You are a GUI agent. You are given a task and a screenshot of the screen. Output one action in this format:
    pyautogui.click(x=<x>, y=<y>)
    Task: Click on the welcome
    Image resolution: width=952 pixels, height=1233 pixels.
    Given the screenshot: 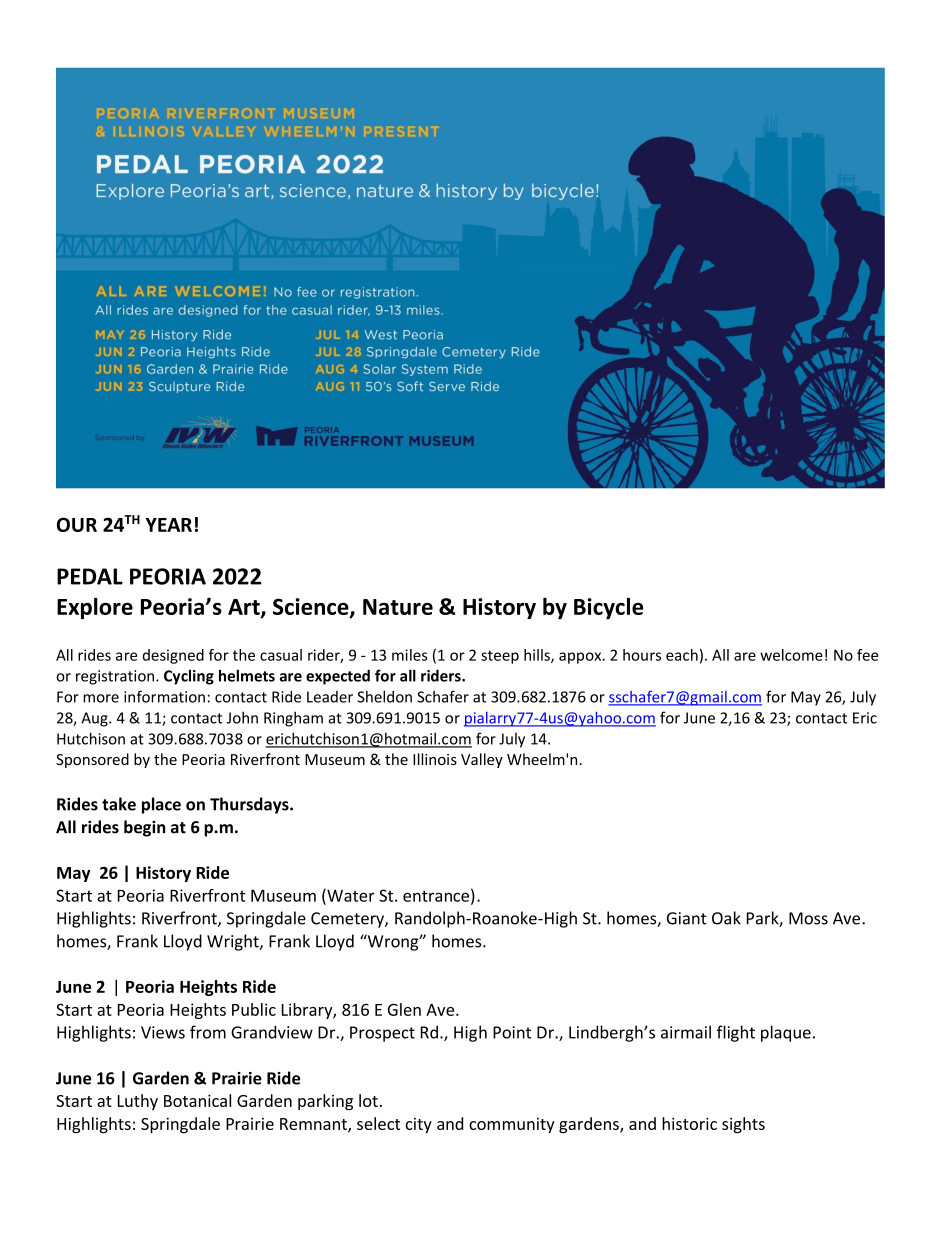 What is the action you would take?
    pyautogui.click(x=791, y=655)
